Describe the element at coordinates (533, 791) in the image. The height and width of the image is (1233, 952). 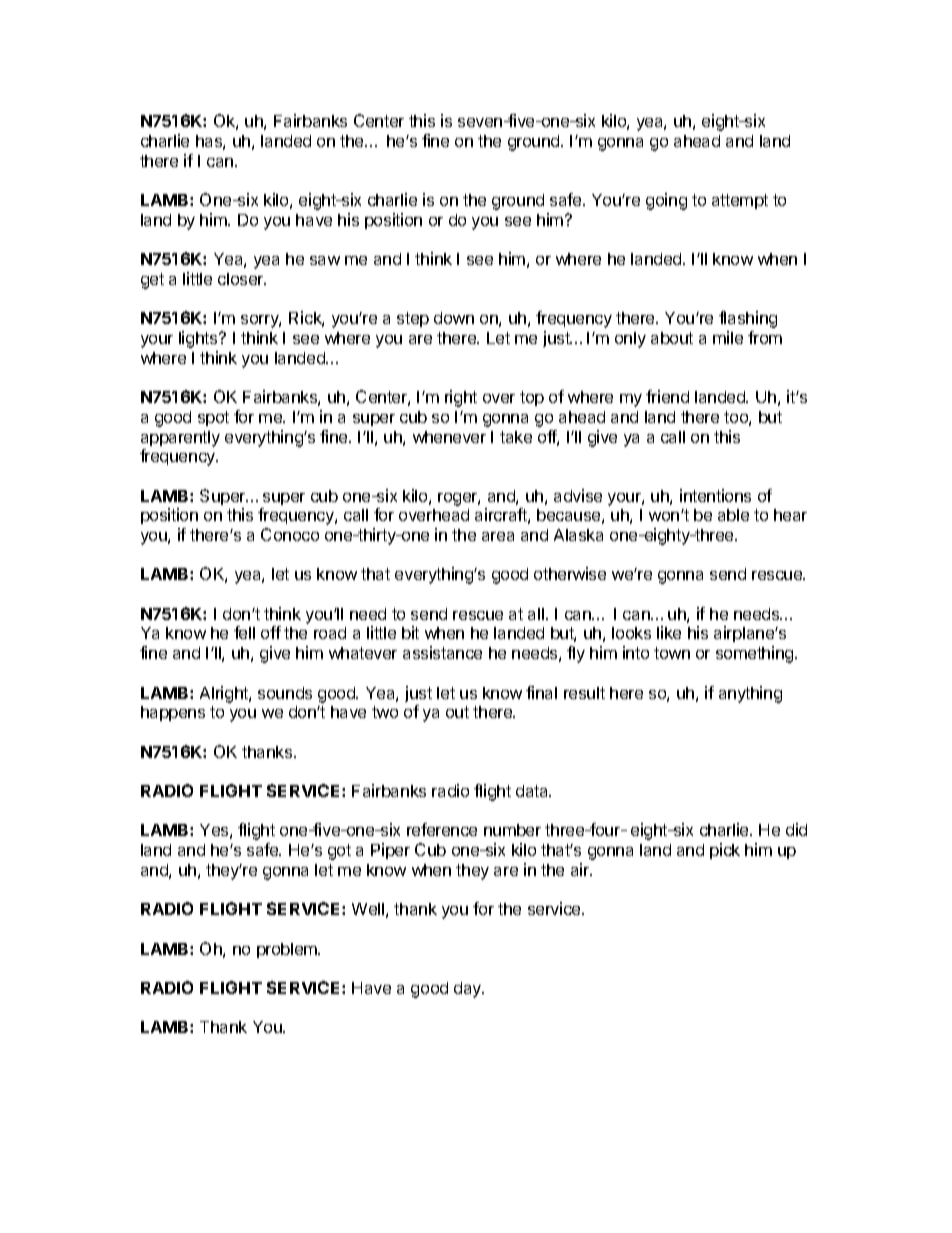
I see `data` at that location.
